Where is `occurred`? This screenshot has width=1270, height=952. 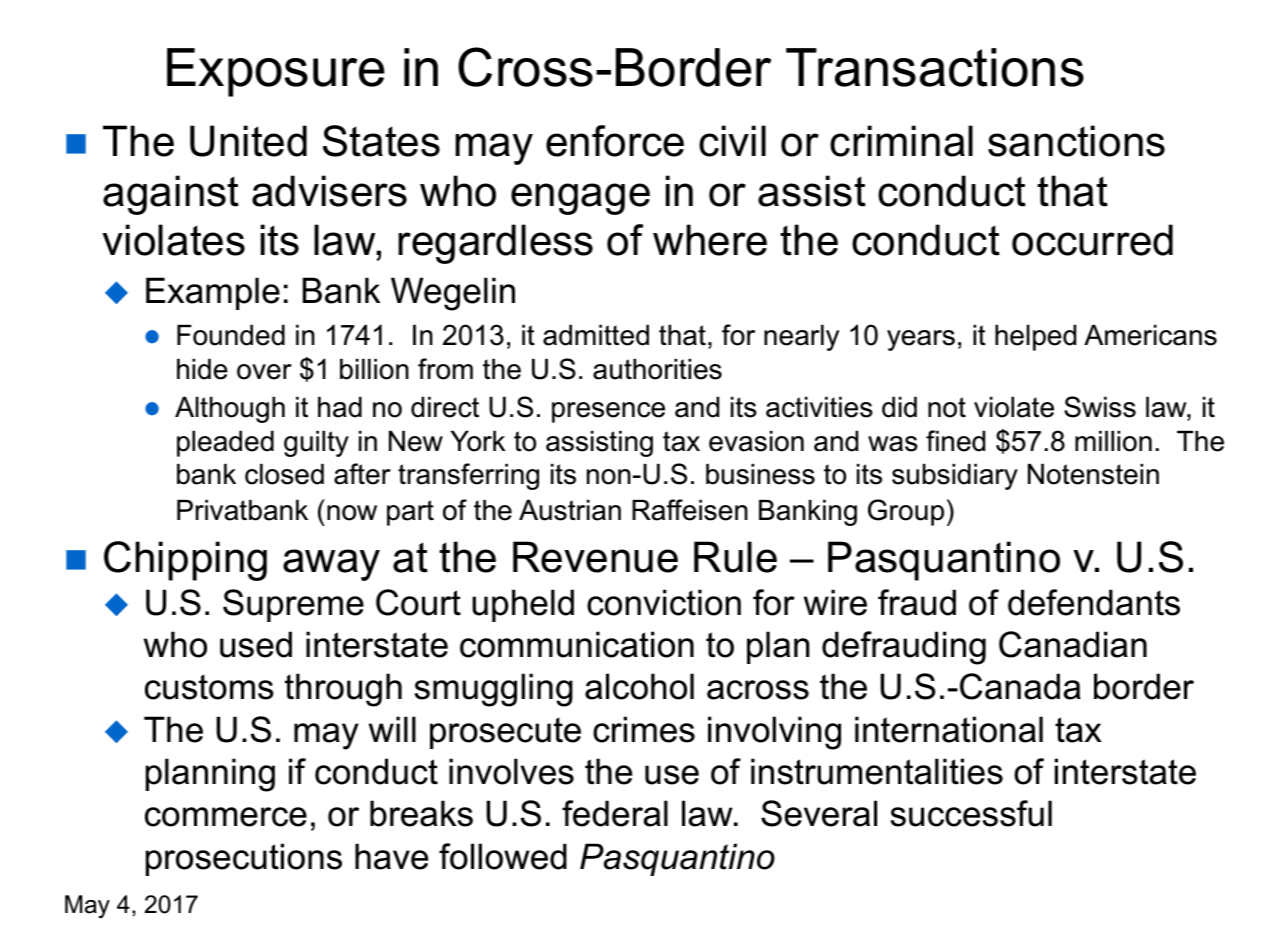 occurred is located at coordinates (1092, 240).
